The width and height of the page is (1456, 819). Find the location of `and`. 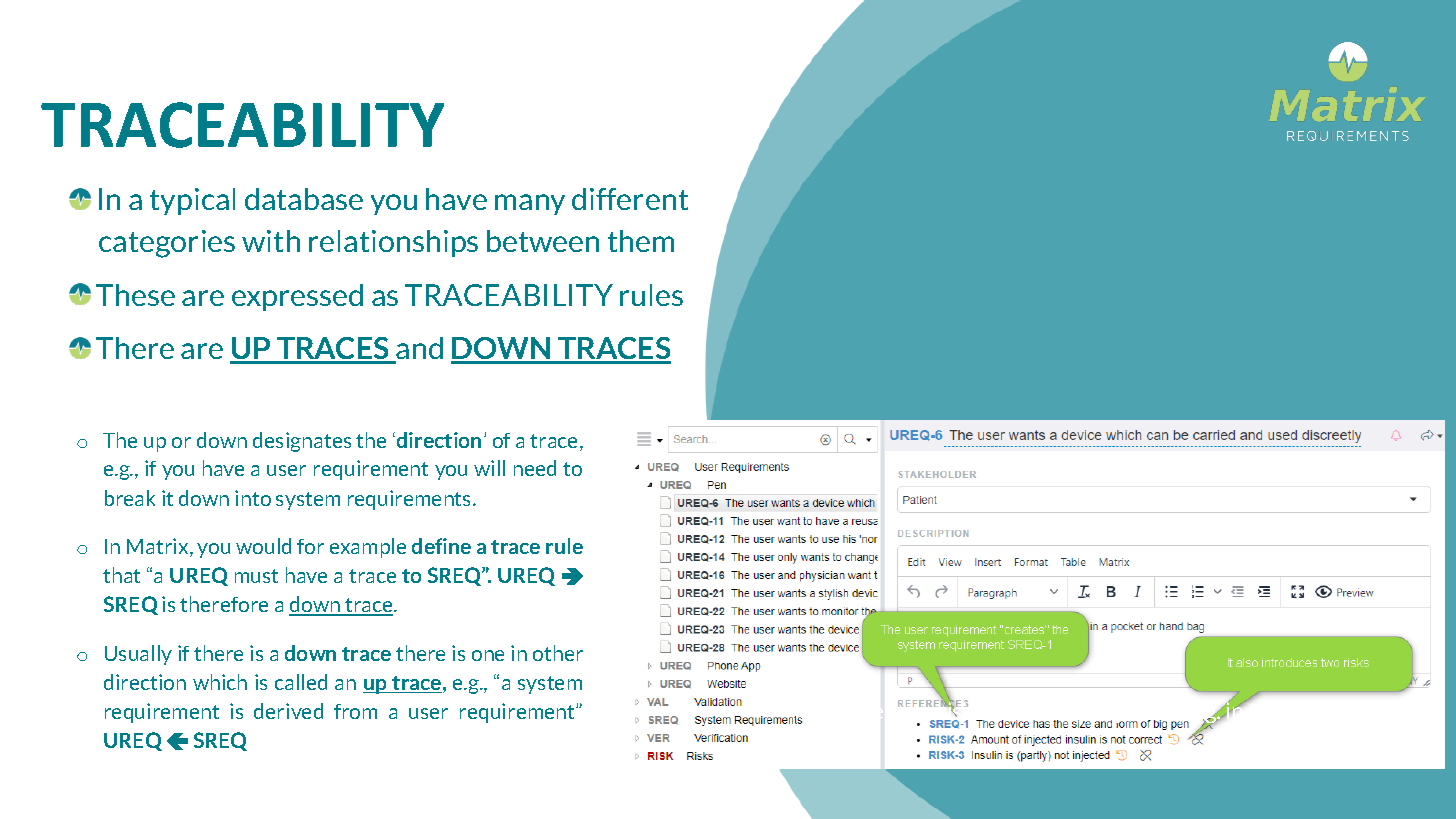

and is located at coordinates (419, 349).
